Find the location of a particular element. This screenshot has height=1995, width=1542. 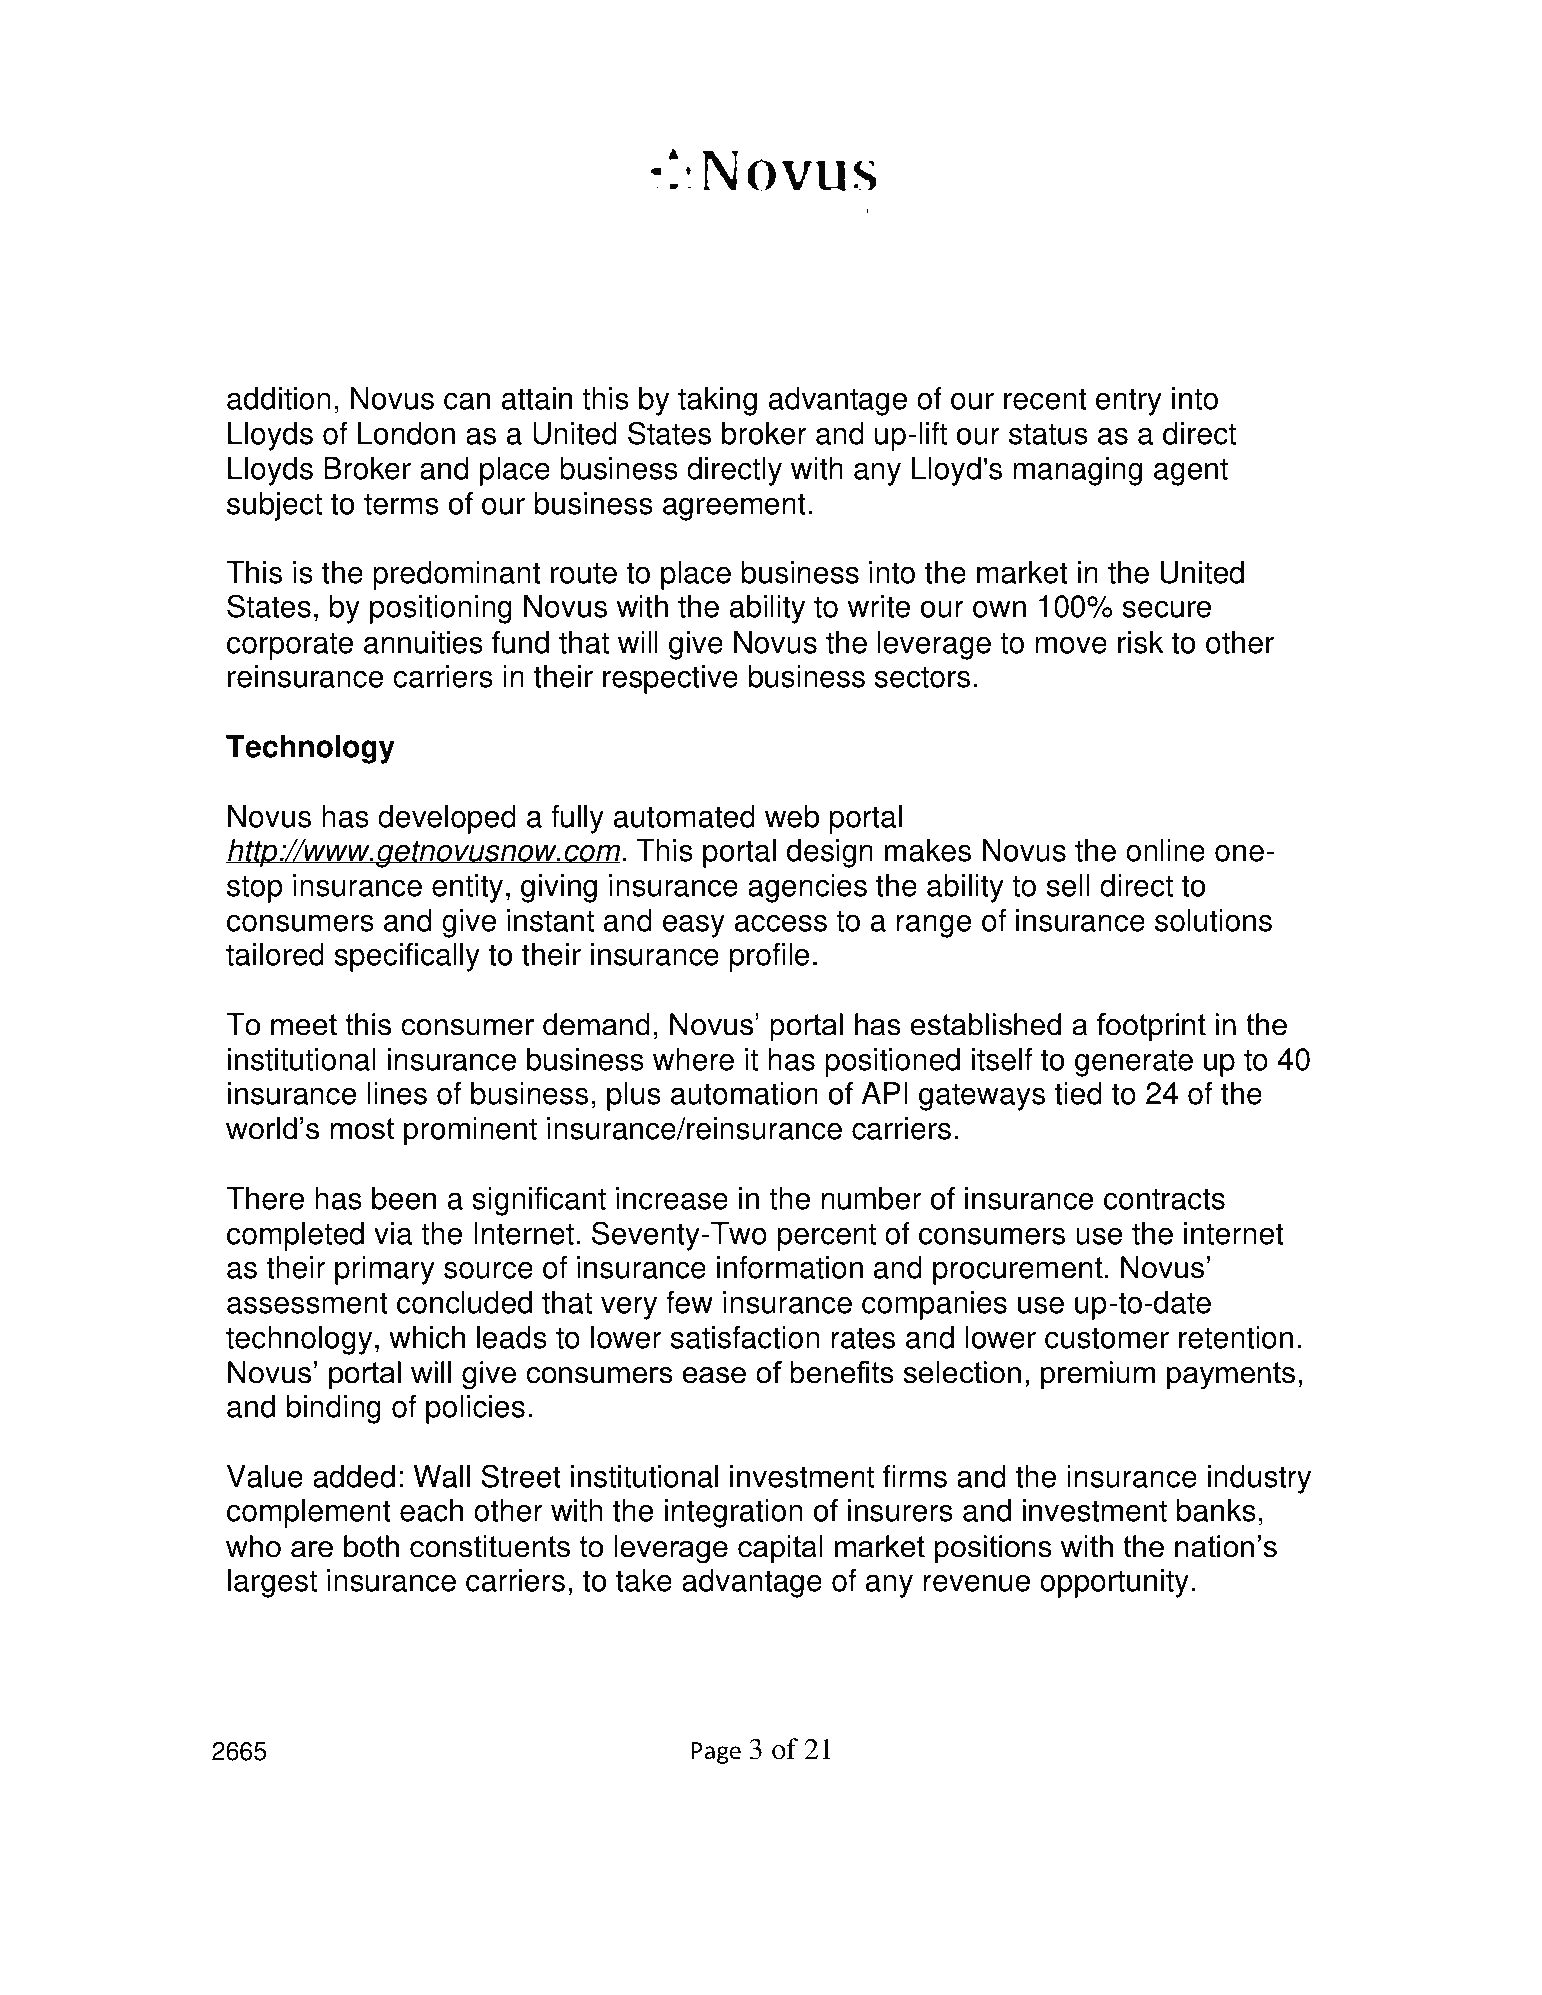

entry is located at coordinates (1129, 402).
